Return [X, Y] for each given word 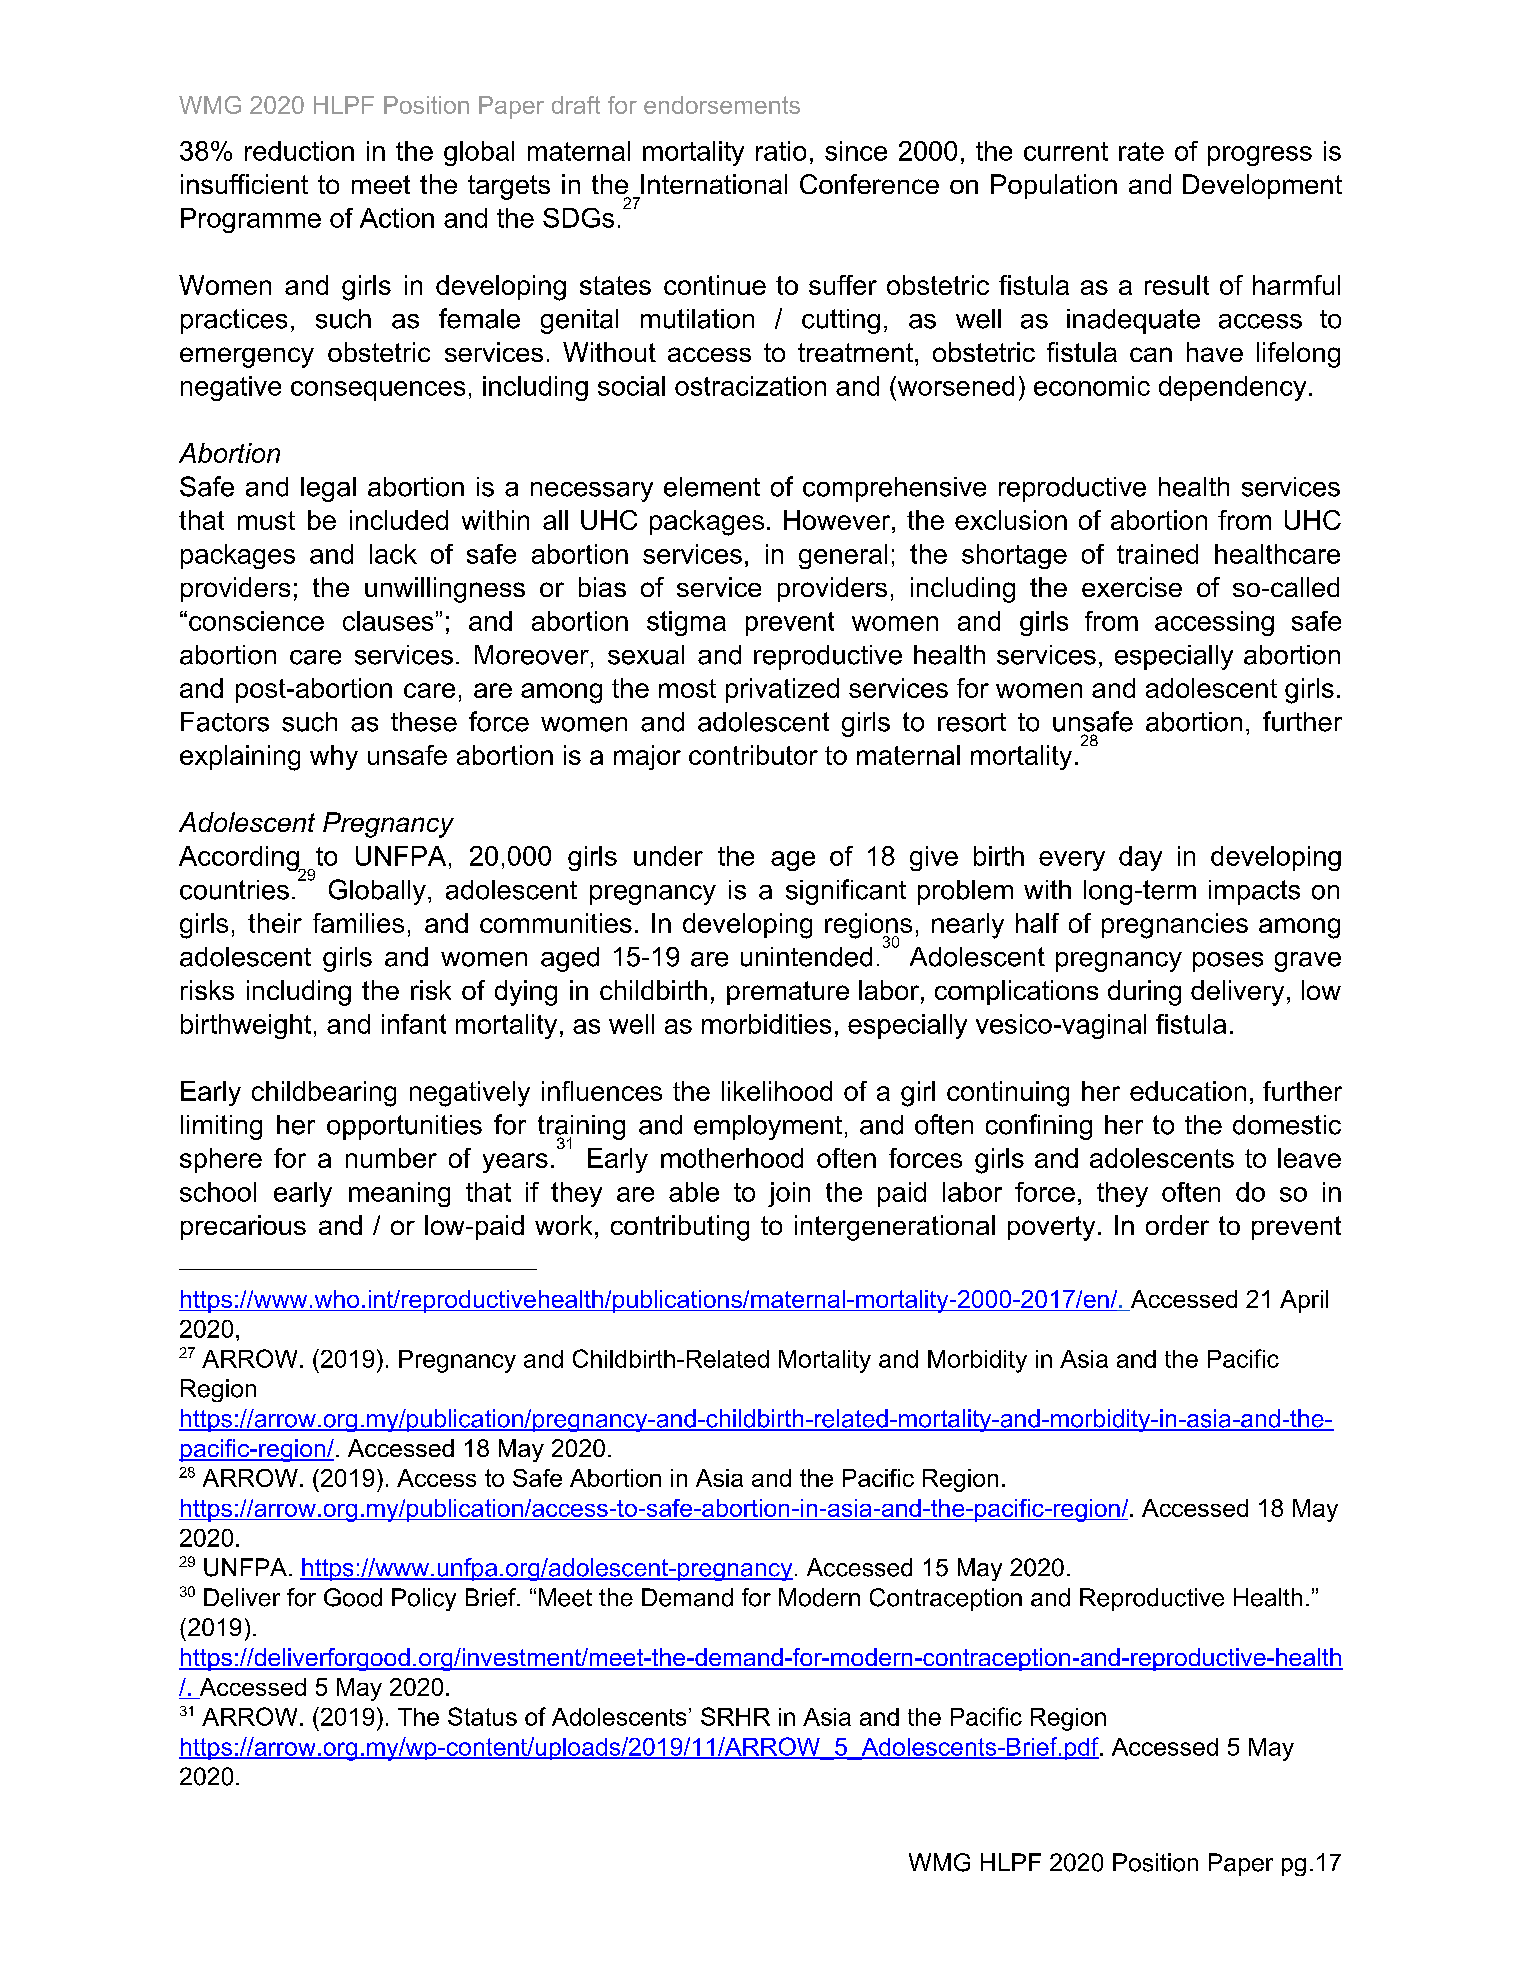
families [358, 923]
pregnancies [1175, 926]
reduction [299, 151]
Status [482, 1716]
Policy [424, 1599]
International [714, 184]
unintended [806, 957]
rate [1141, 151]
